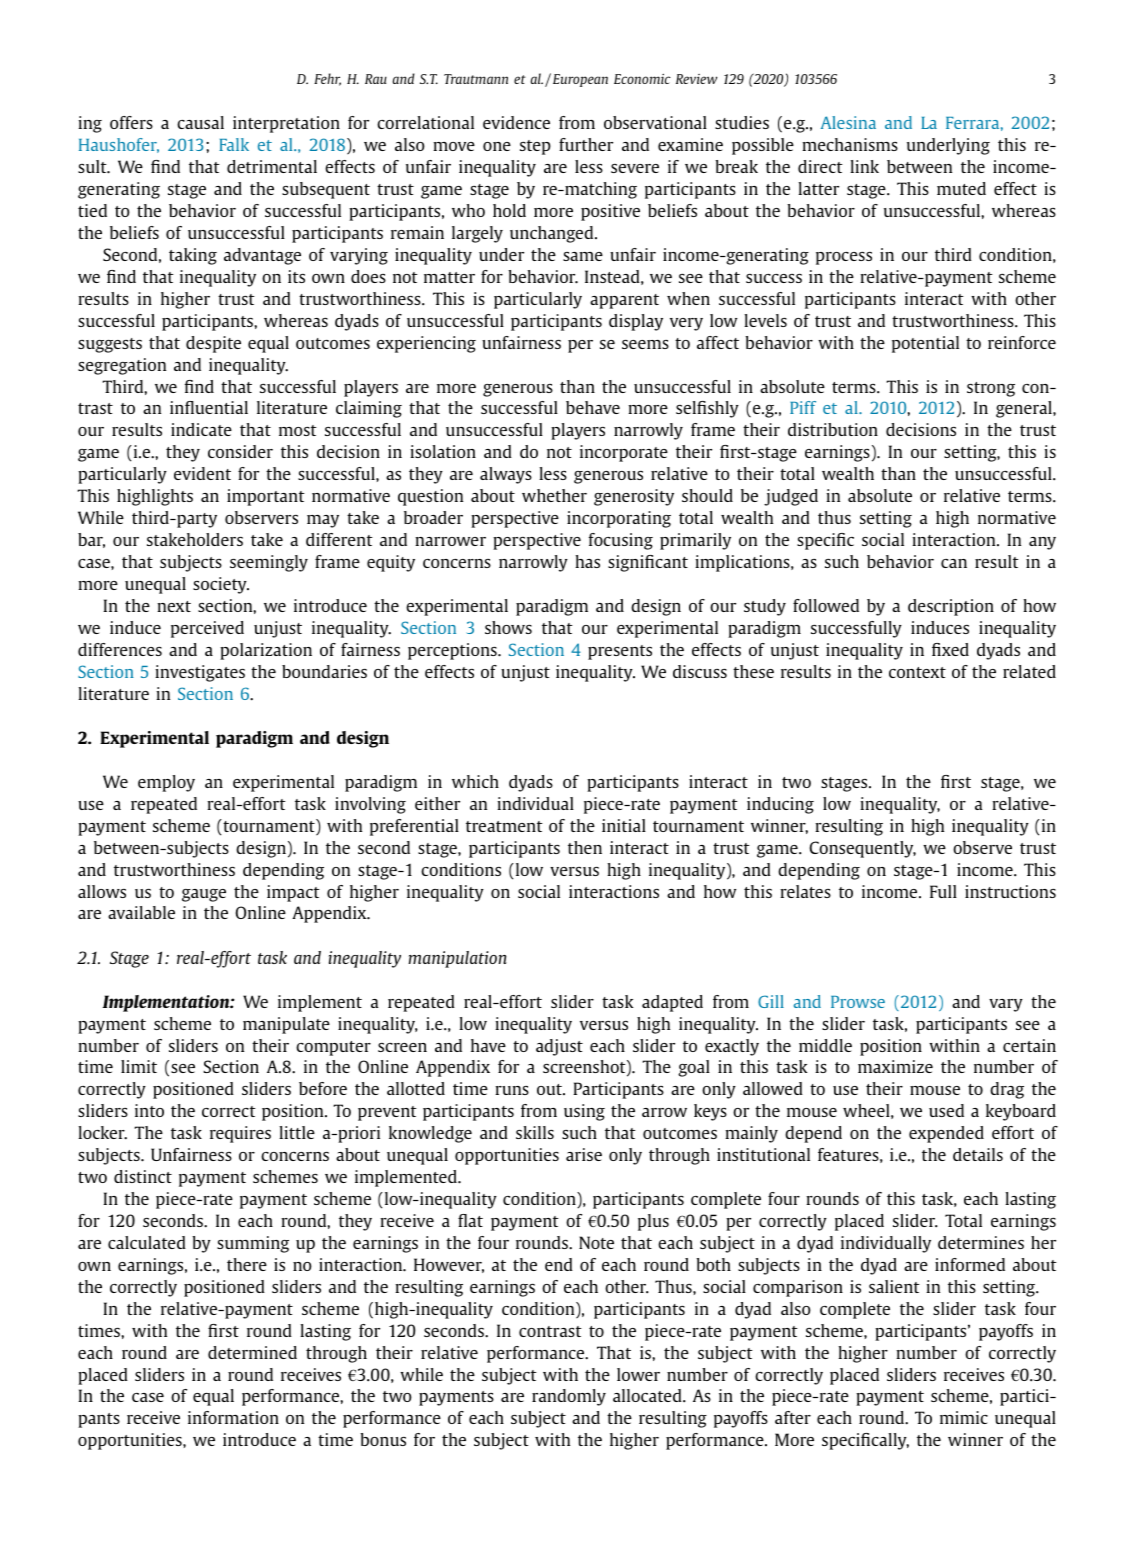 The height and width of the document is (1557, 1141). What do you see at coordinates (166, 783) in the document?
I see `employ` at bounding box center [166, 783].
